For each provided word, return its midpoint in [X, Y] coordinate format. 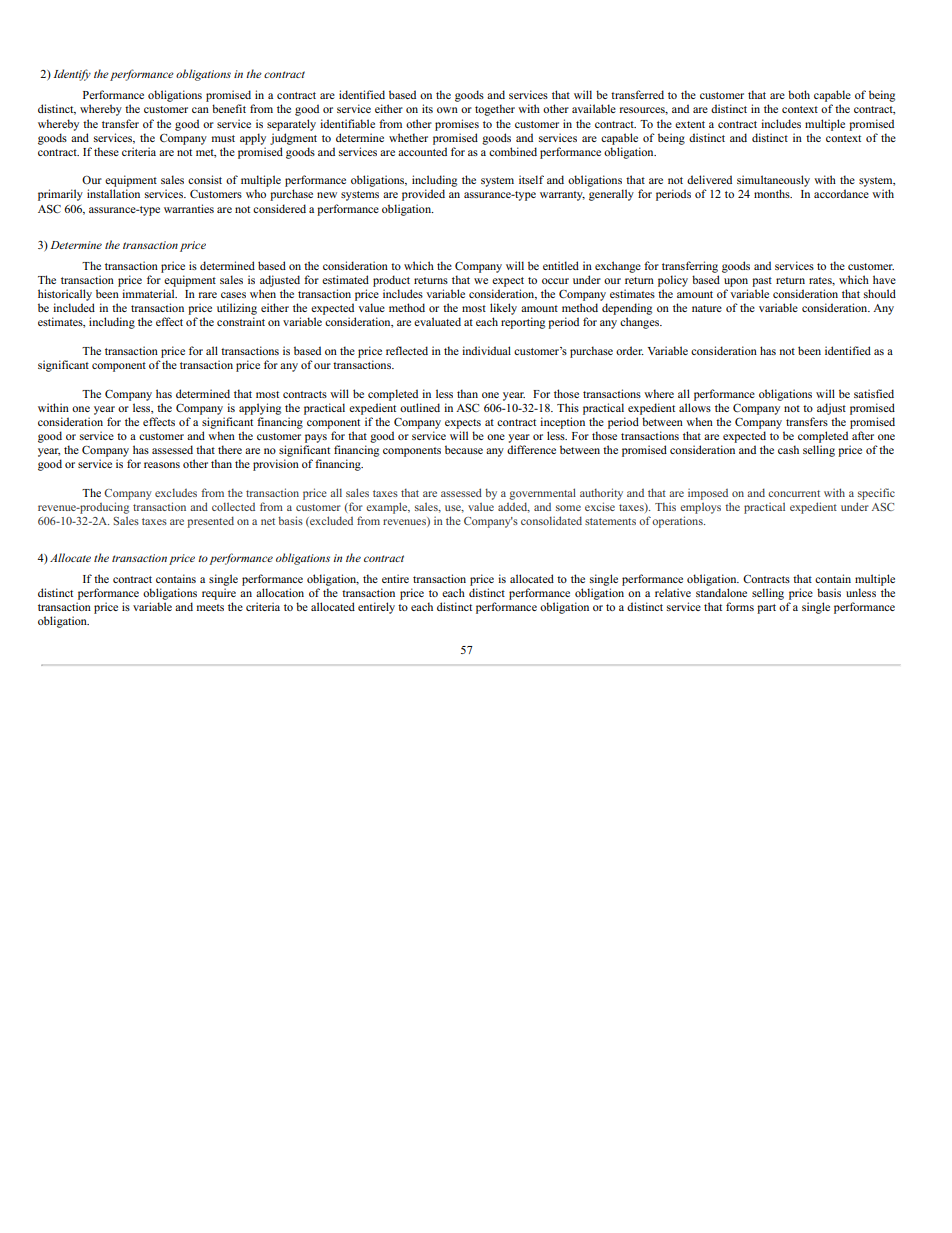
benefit [229, 108]
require [219, 594]
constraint [241, 321]
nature [707, 308]
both [799, 94]
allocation [280, 592]
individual [486, 350]
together [495, 110]
